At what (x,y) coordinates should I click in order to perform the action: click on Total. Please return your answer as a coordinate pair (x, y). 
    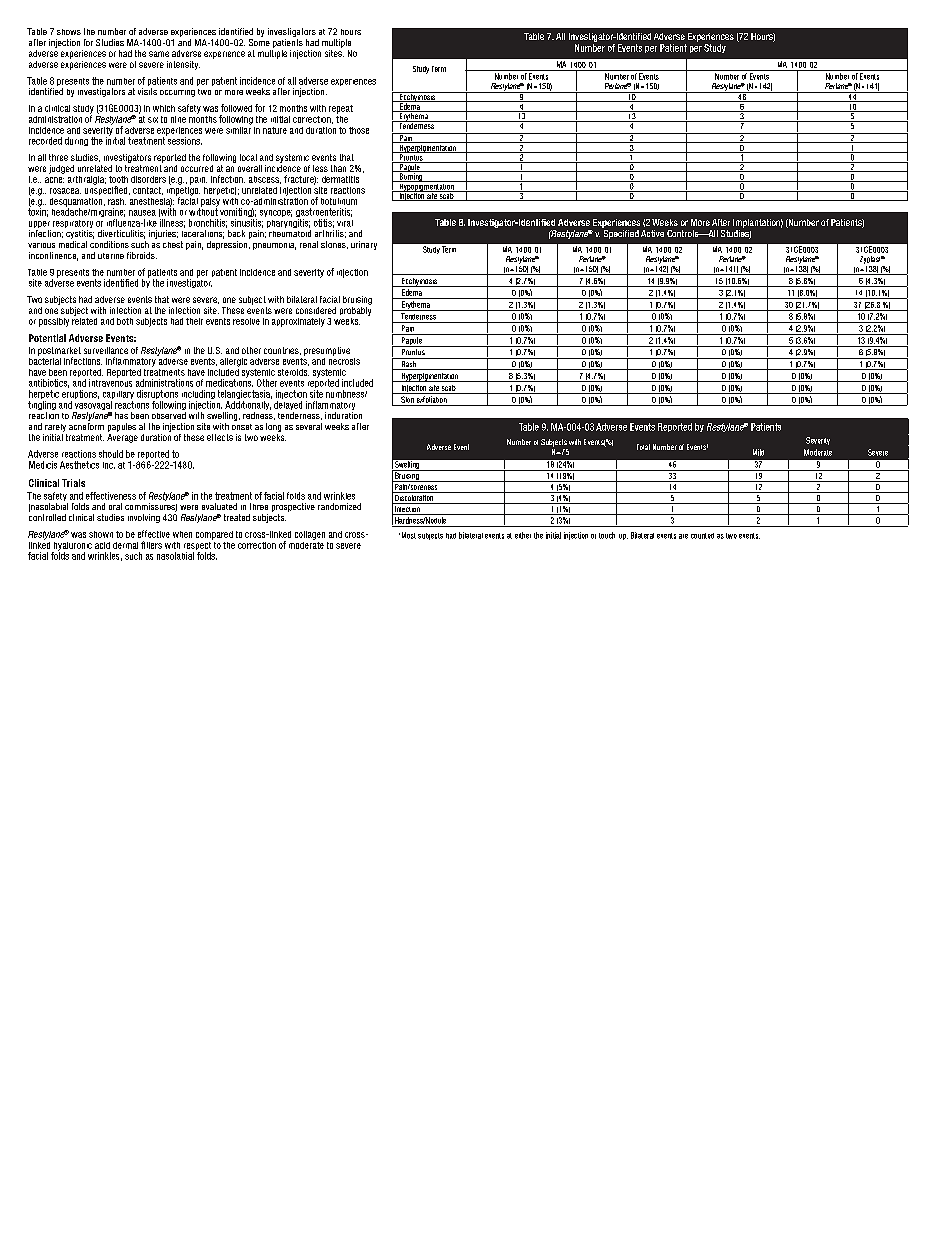
    Looking at the image, I should click on (643, 447).
